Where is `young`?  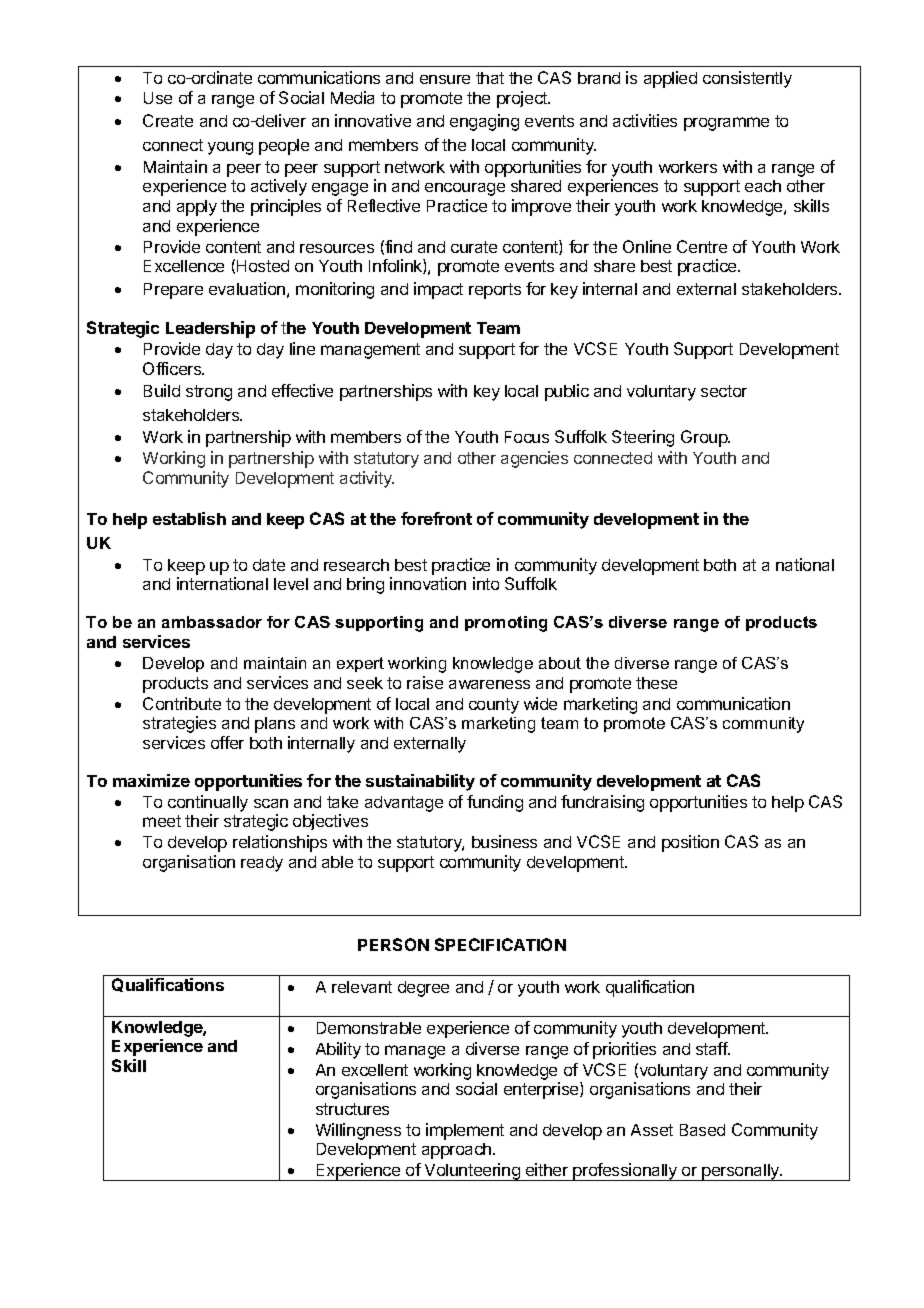
young is located at coordinates (230, 148).
